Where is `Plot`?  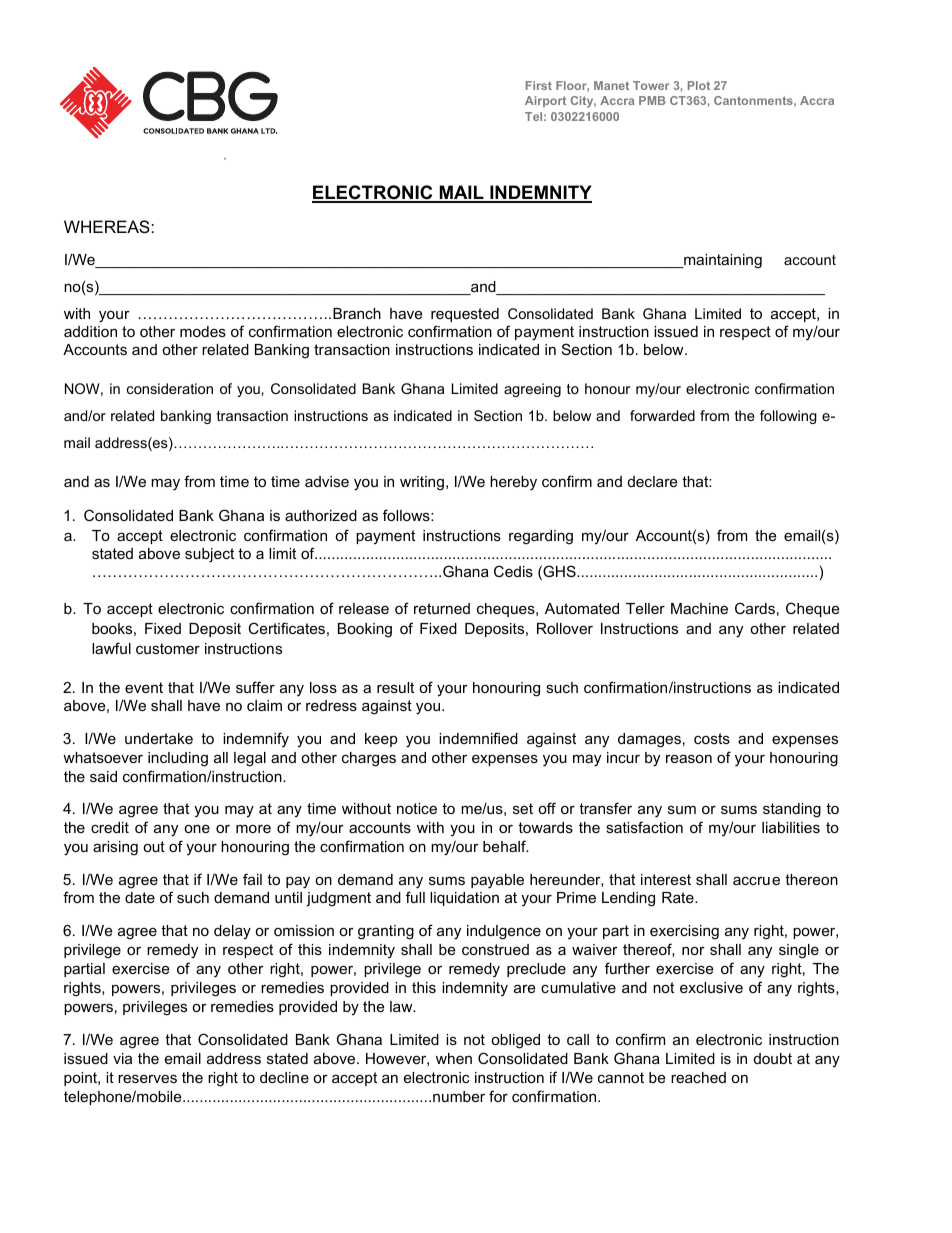 Plot is located at coordinates (699, 85).
